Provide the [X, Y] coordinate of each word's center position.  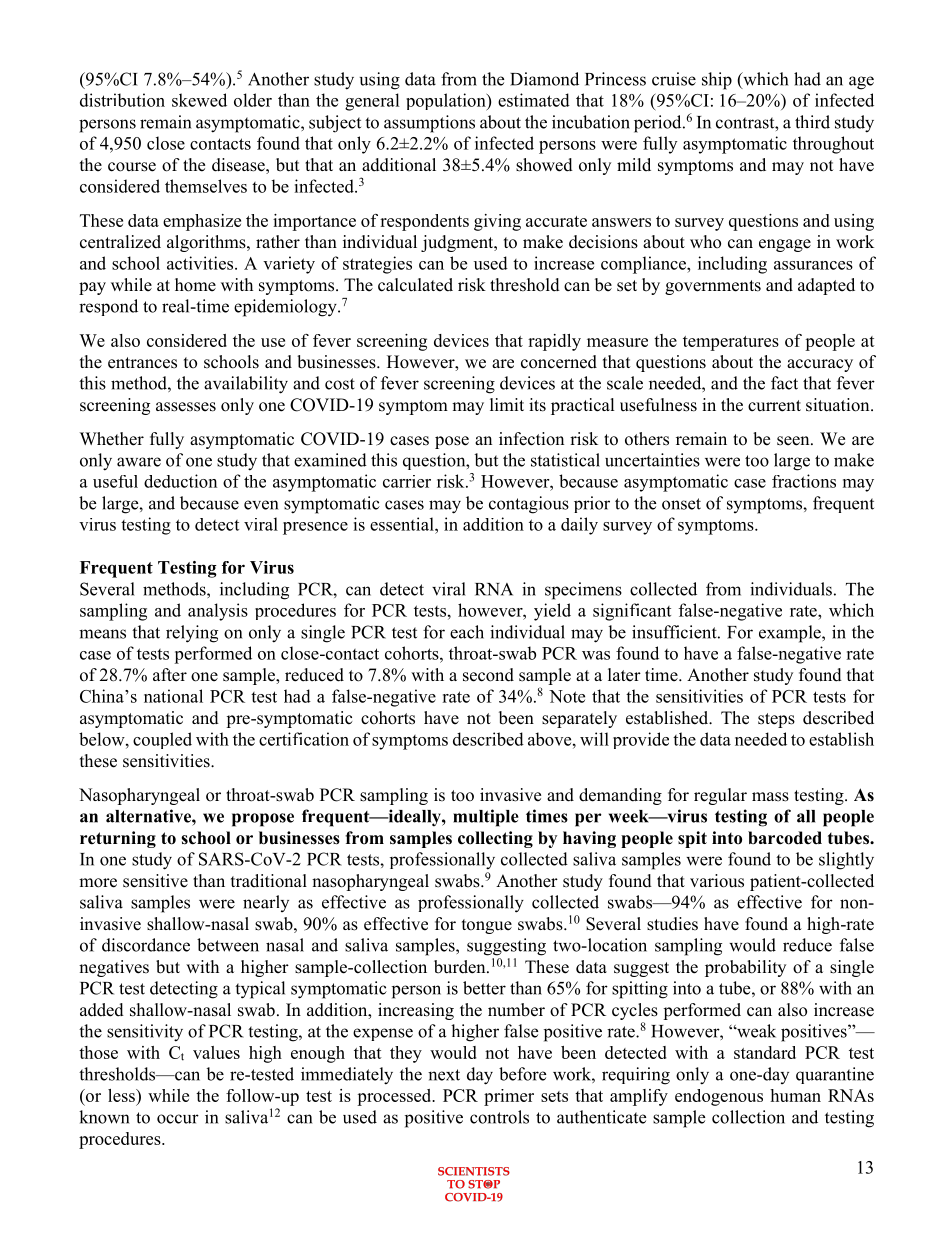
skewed [199, 100]
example [791, 634]
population [447, 102]
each [467, 632]
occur [178, 1119]
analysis [218, 612]
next [444, 1075]
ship [717, 81]
